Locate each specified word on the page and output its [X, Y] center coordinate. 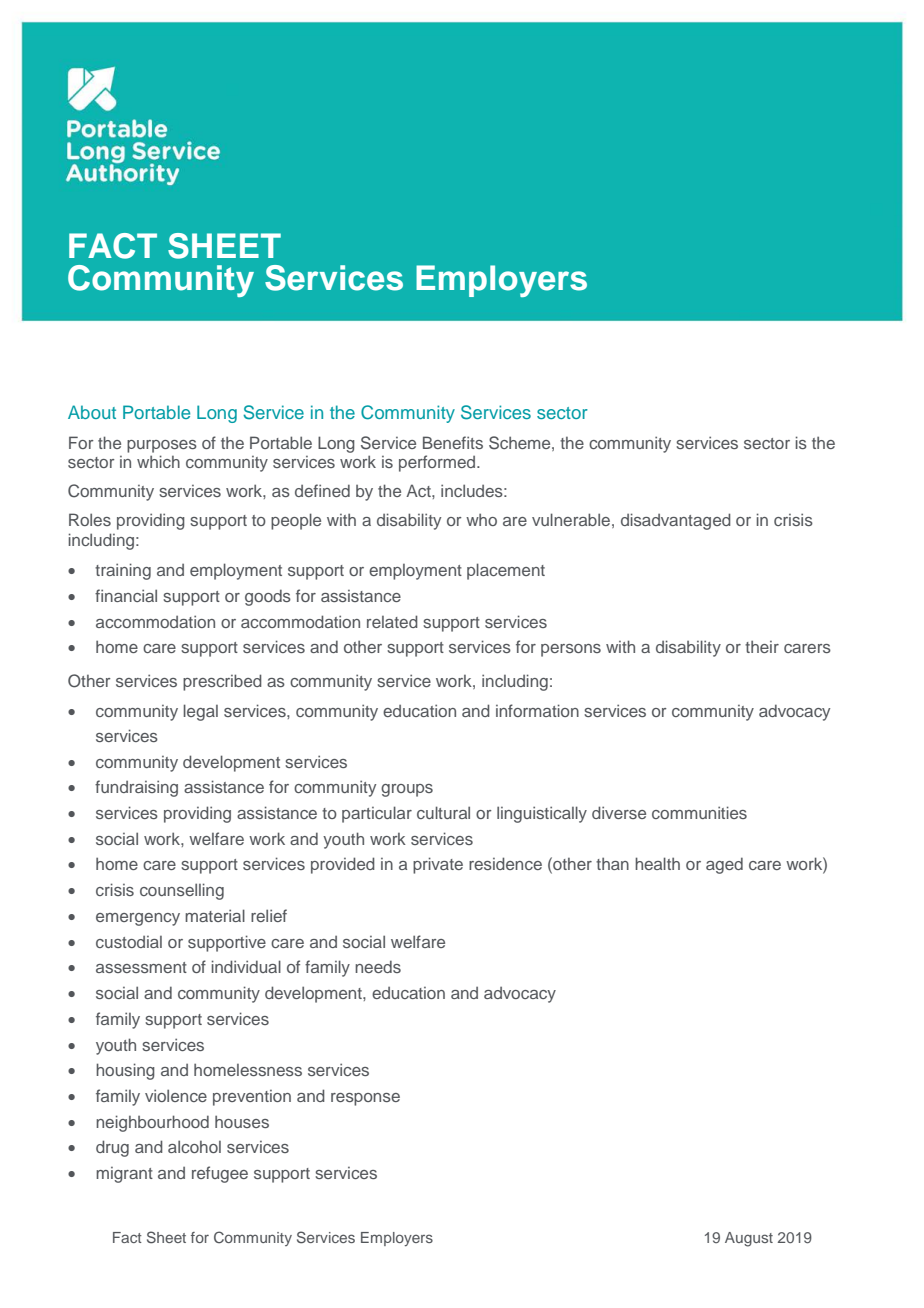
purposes [162, 446]
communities [699, 812]
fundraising [136, 788]
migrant [124, 1175]
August [749, 1239]
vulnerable [571, 519]
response [365, 1099]
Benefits [453, 442]
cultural [443, 812]
